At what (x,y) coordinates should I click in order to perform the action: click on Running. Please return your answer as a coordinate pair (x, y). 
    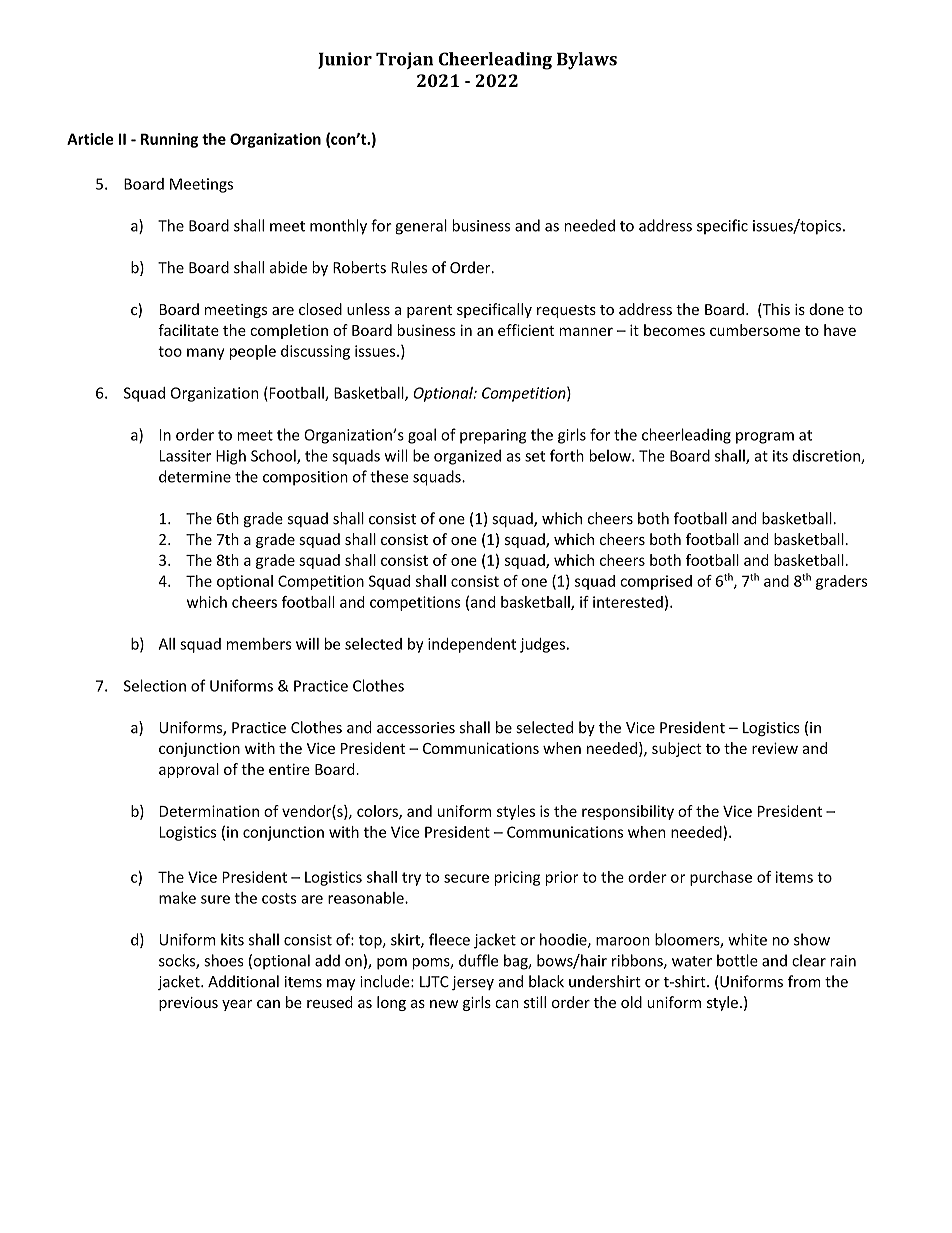
    Looking at the image, I should click on (169, 140).
